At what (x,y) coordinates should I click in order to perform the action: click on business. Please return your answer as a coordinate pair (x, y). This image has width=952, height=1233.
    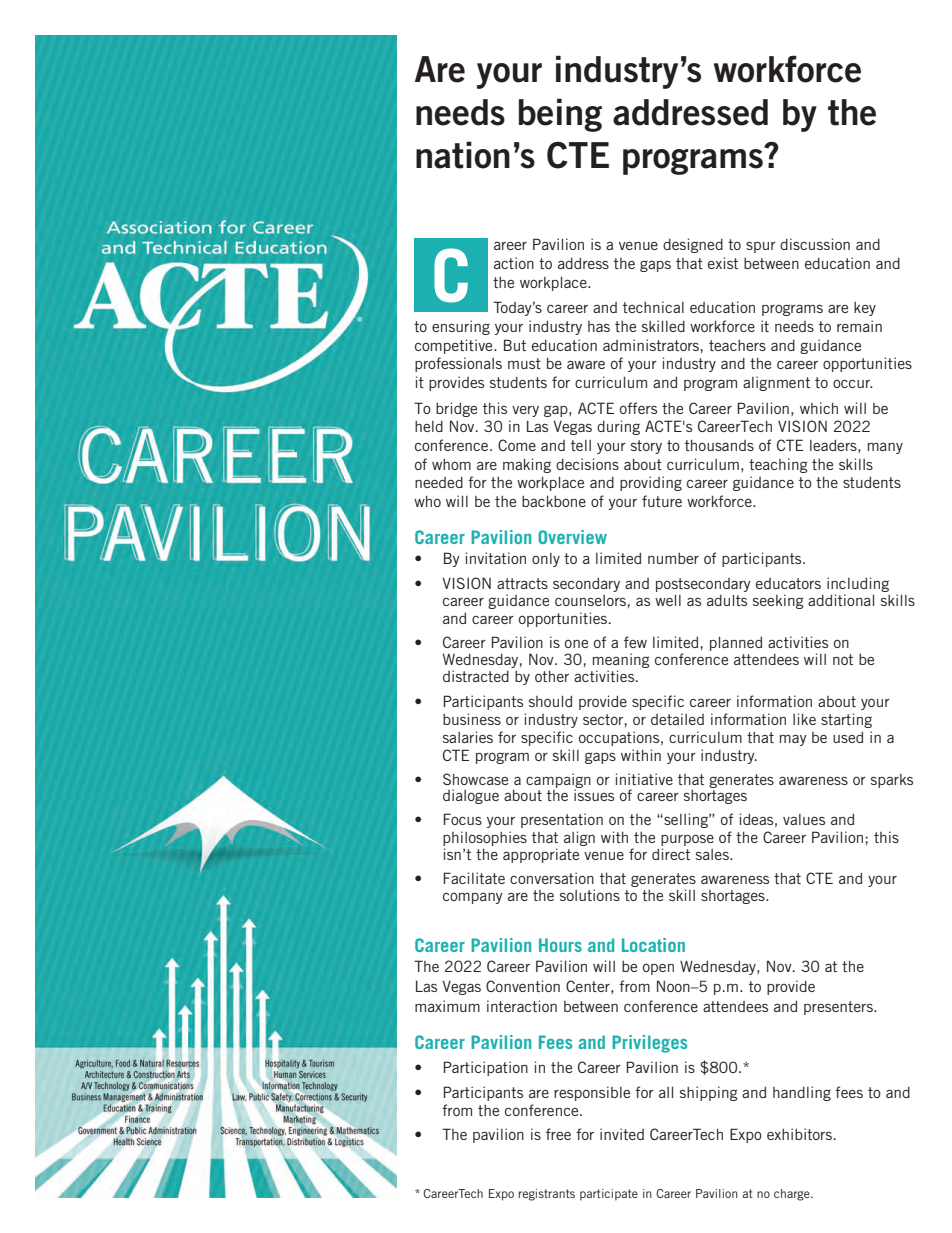
    Looking at the image, I should click on (472, 719).
